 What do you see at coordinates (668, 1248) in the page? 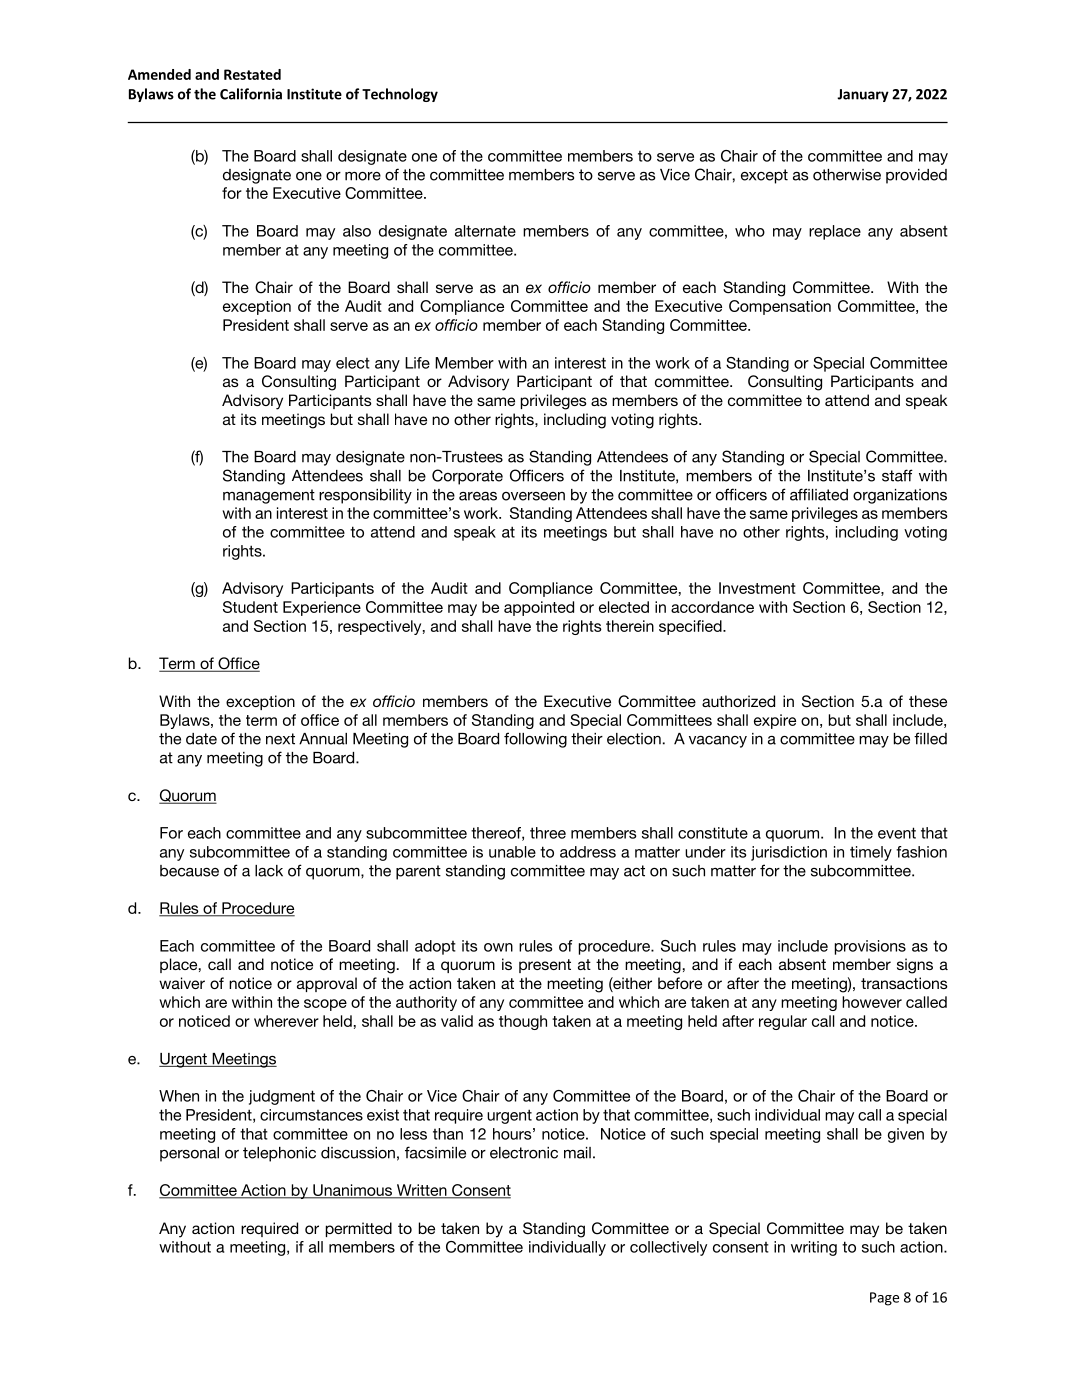
I see `collectively` at bounding box center [668, 1248].
